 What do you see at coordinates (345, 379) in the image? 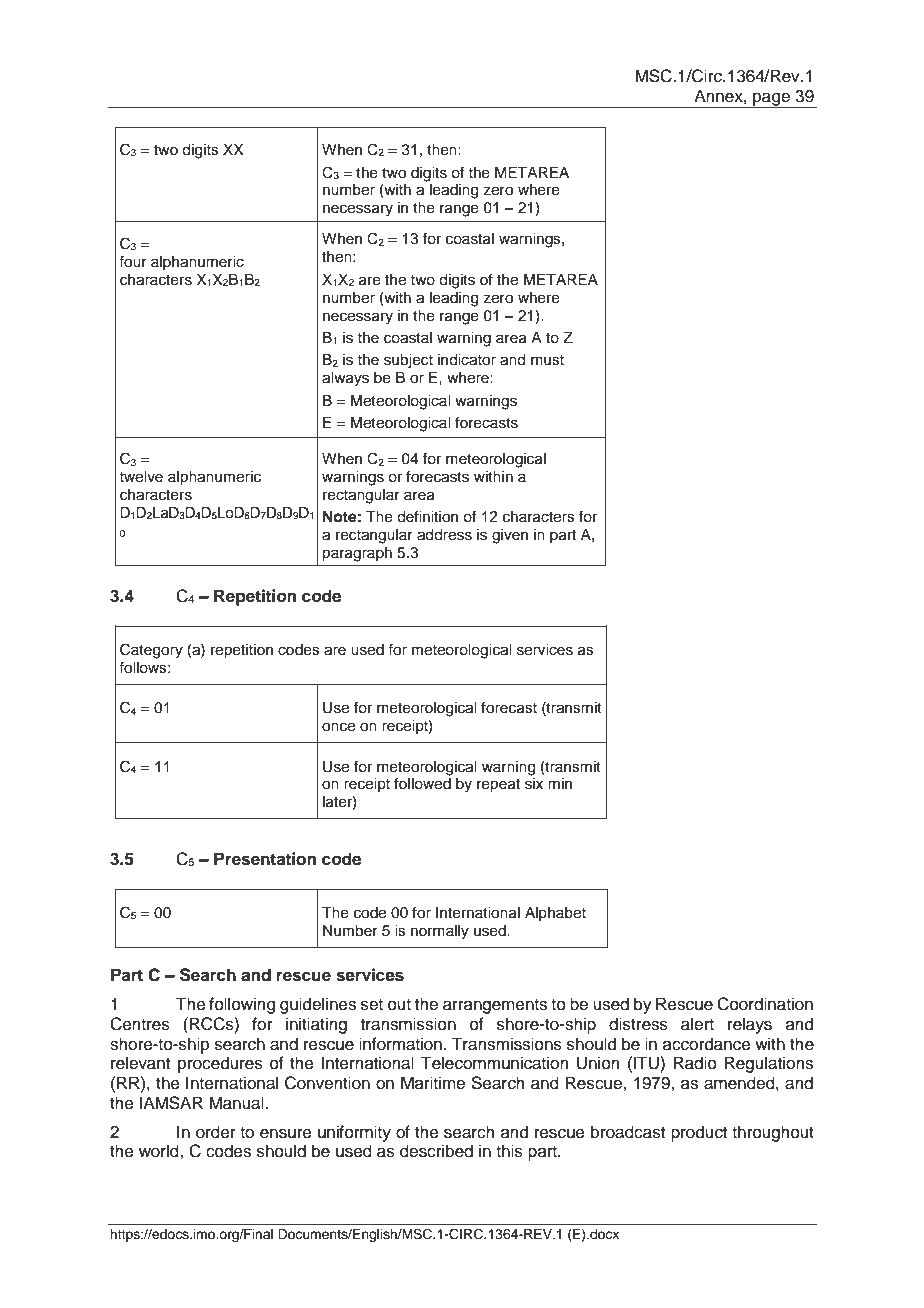
I see `always` at bounding box center [345, 379].
